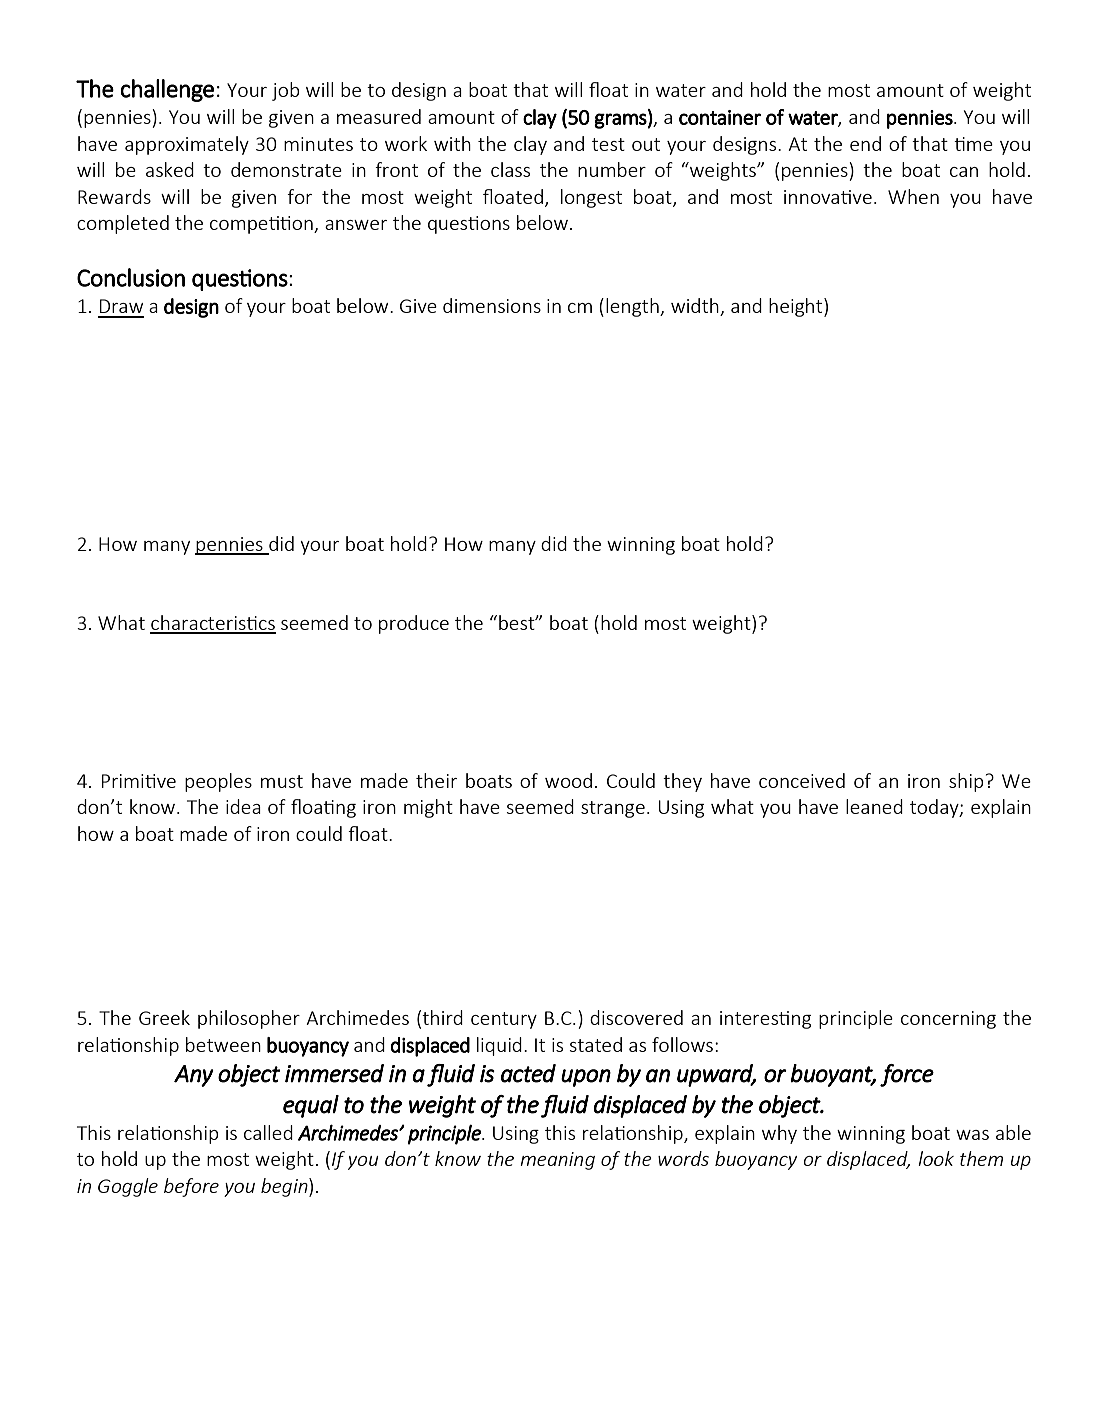 The image size is (1102, 1426). Describe the element at coordinates (865, 143) in the page. I see `end` at that location.
